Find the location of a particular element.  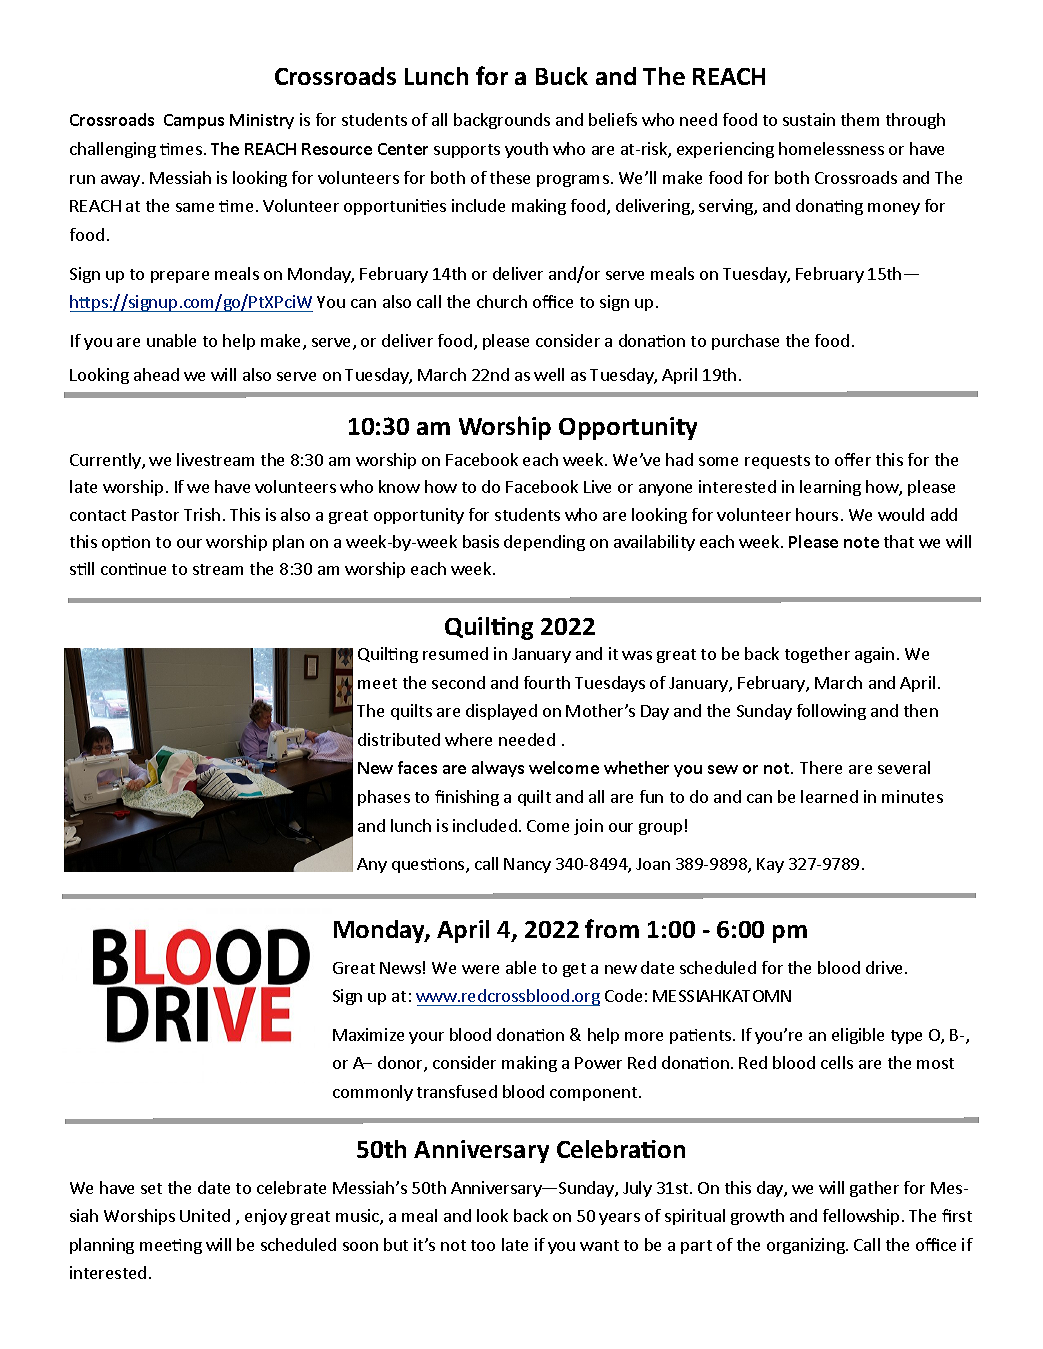

drive is located at coordinates (886, 967).
